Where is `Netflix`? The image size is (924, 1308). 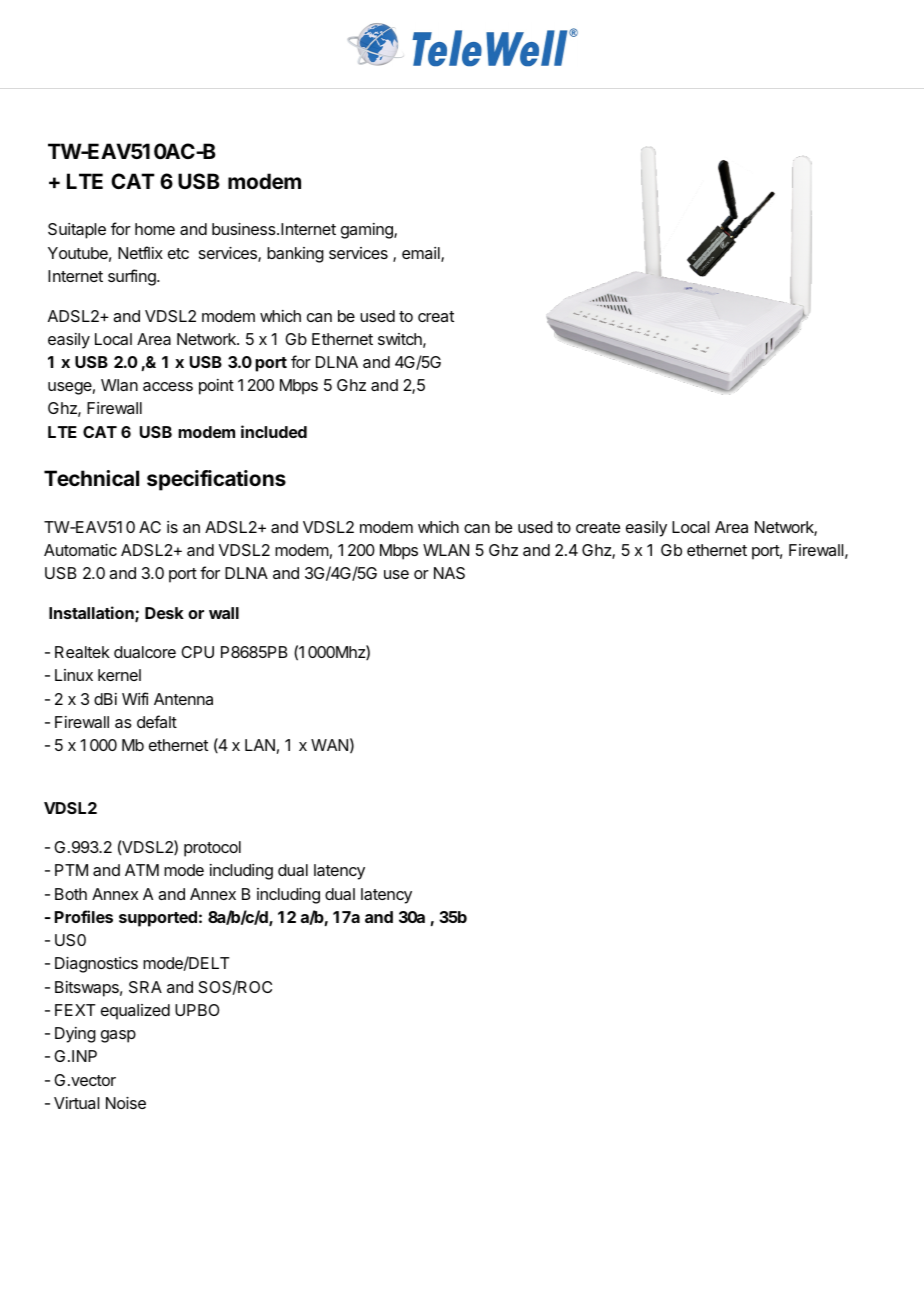
Netflix is located at coordinates (140, 252).
